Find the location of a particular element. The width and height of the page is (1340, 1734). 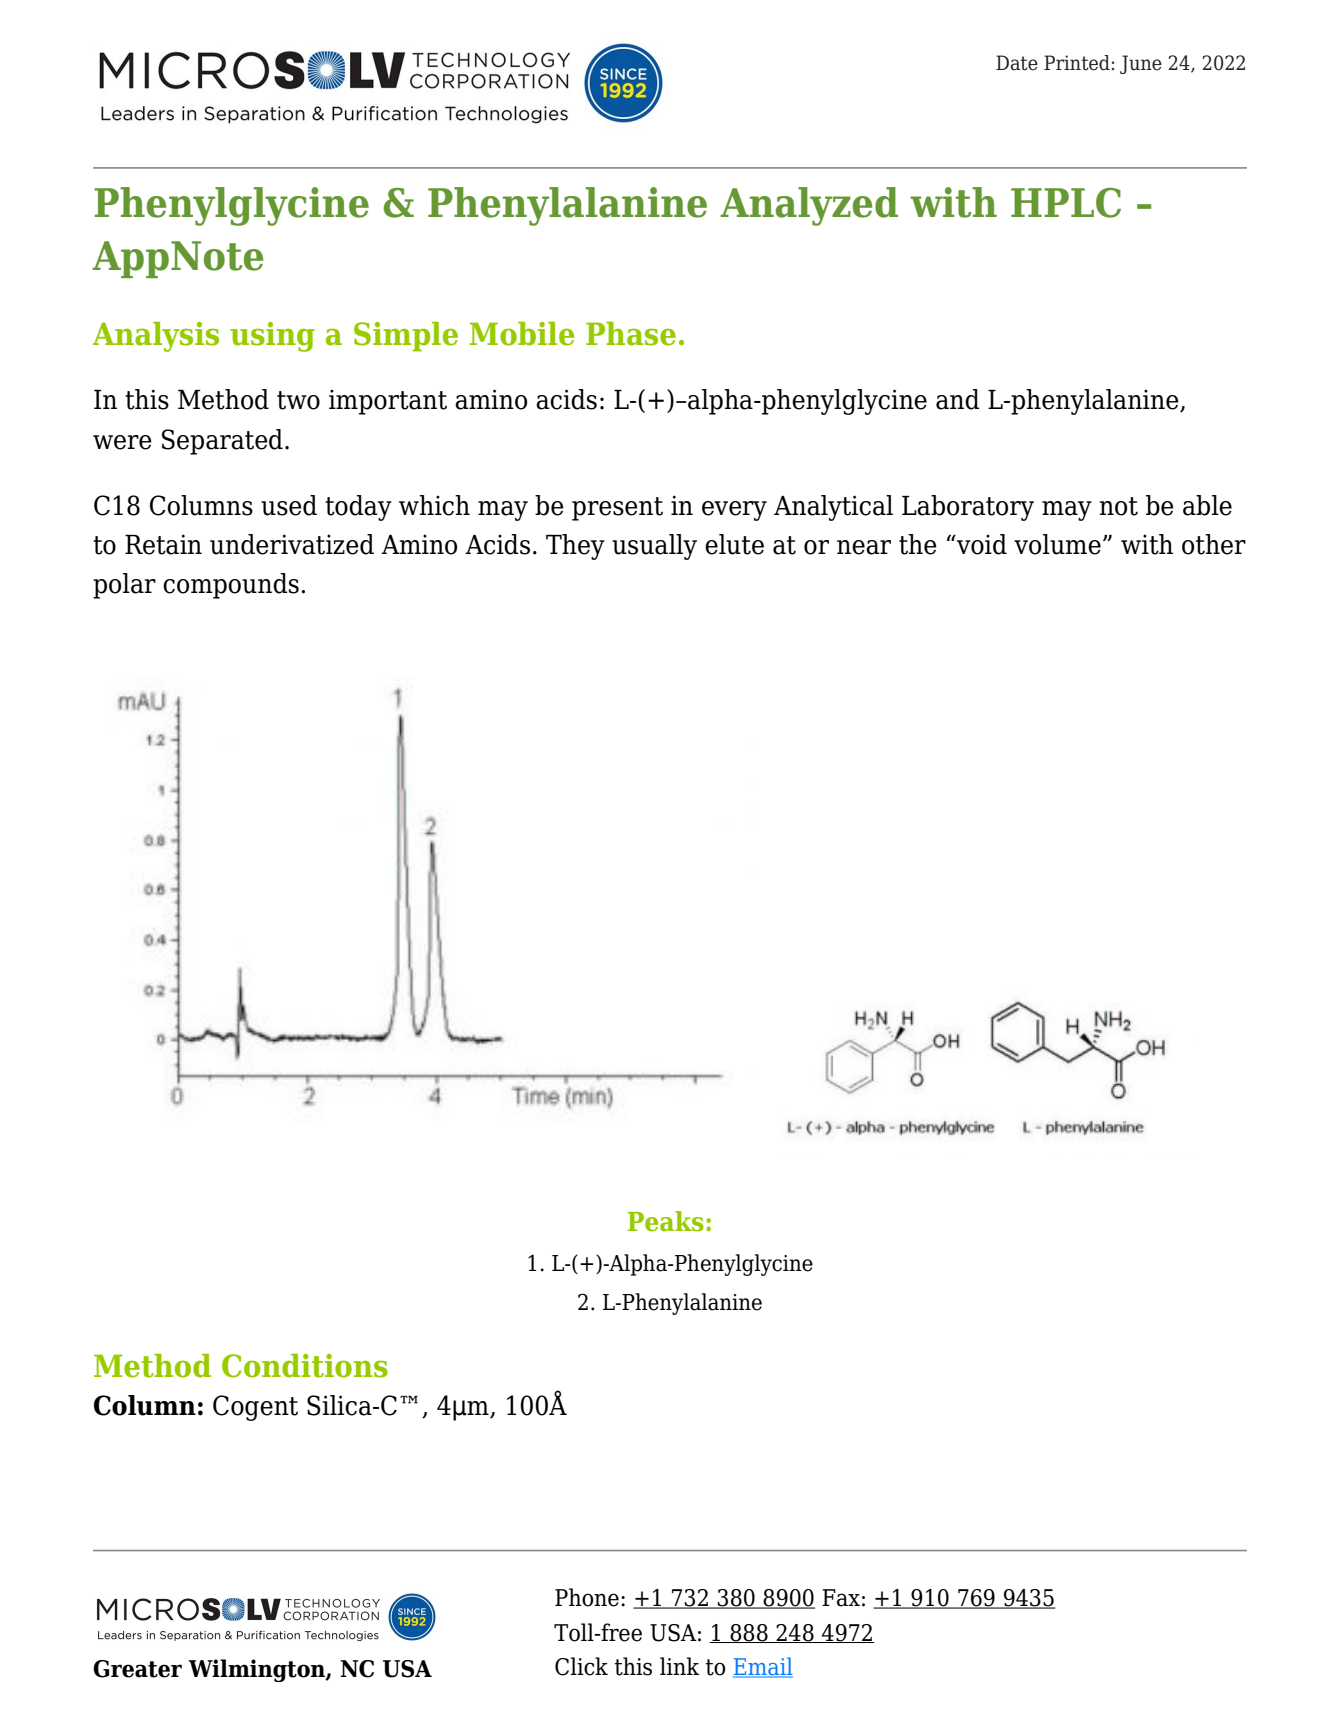

link is located at coordinates (679, 1666).
